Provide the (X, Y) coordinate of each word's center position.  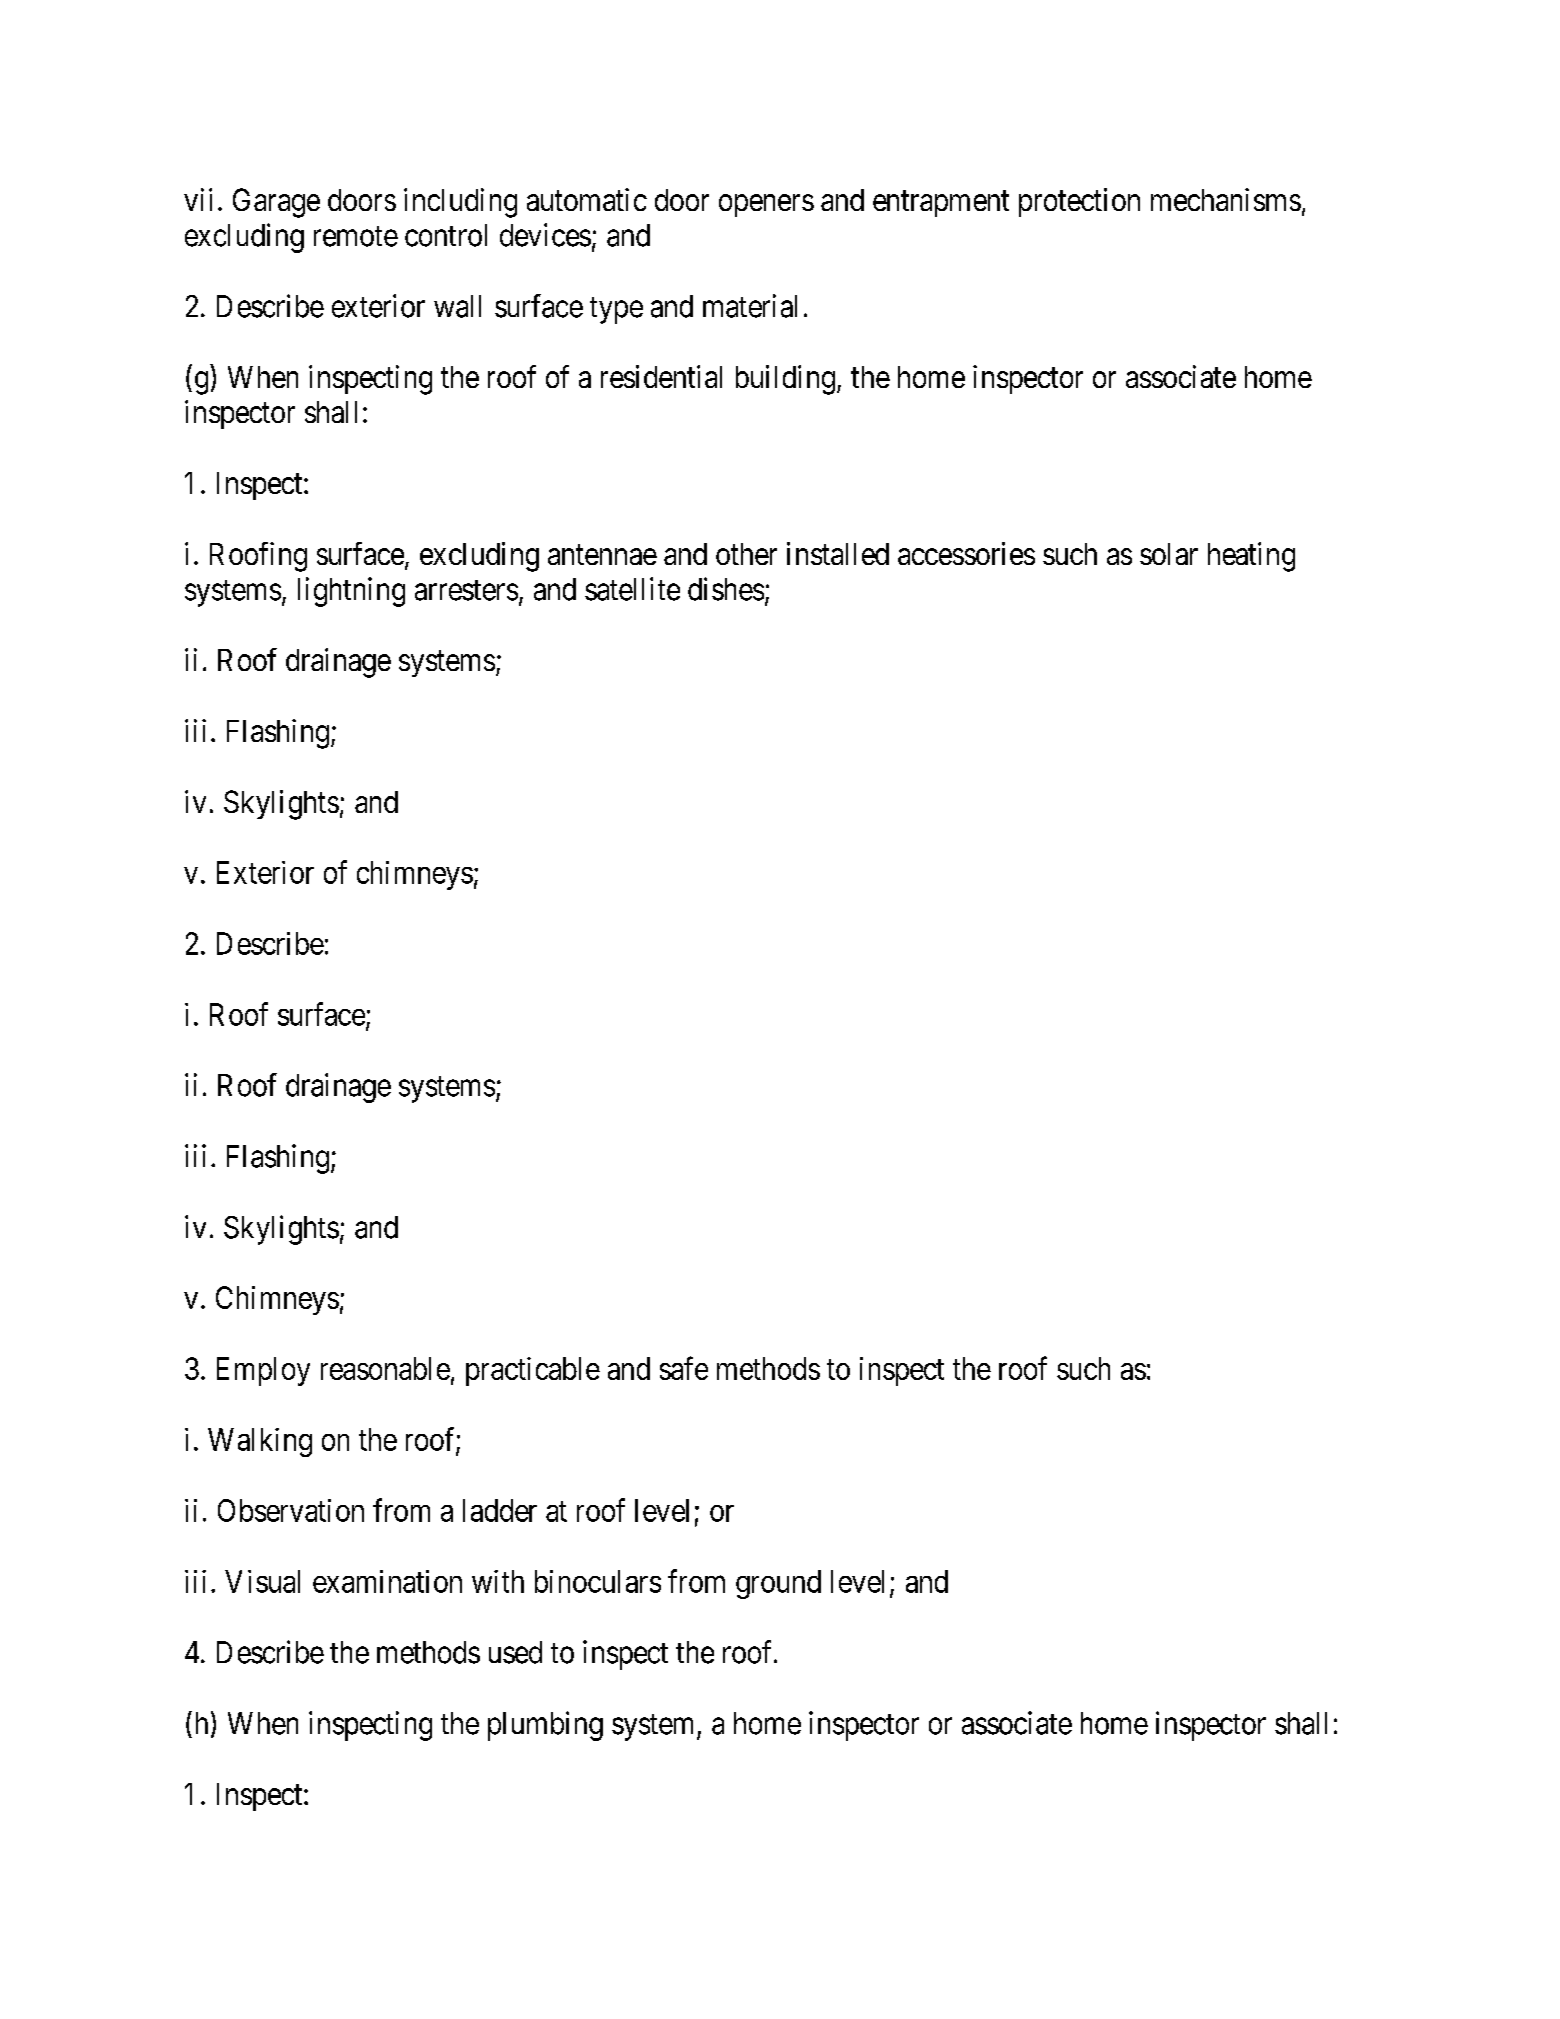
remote (356, 236)
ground (778, 1584)
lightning (351, 592)
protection (1079, 202)
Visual (262, 1581)
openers (766, 206)
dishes (726, 589)
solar (1169, 554)
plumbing (545, 1726)
